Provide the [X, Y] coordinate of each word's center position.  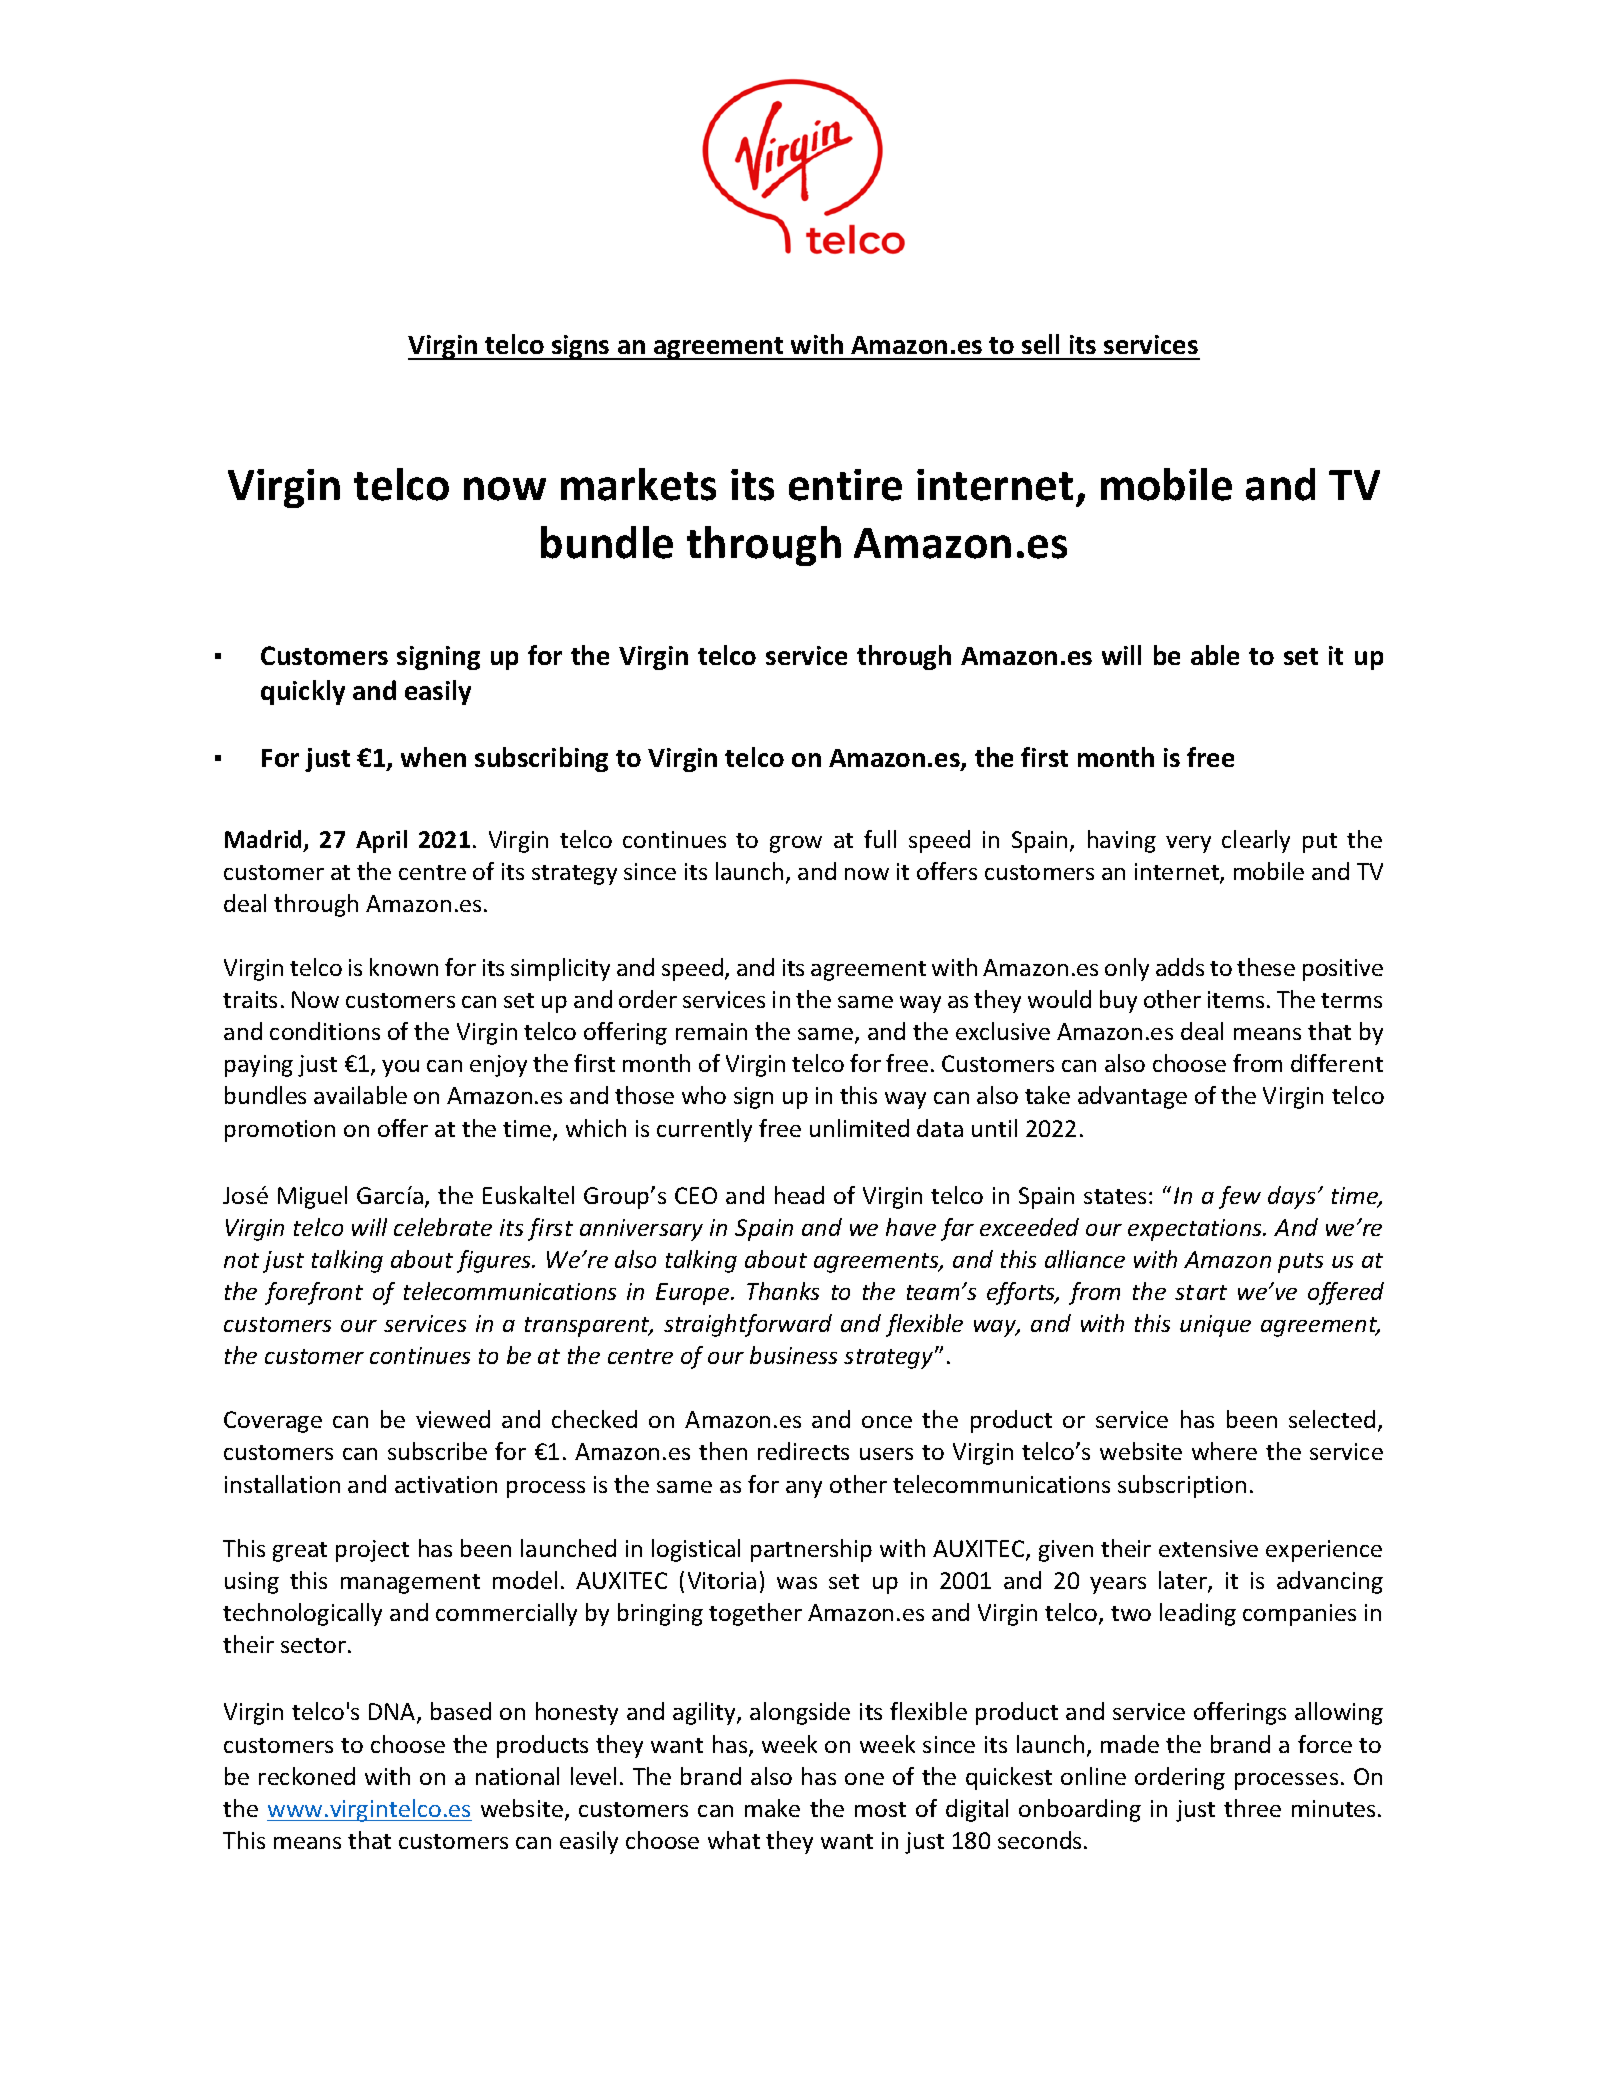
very [1188, 844]
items [1236, 999]
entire [845, 485]
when [433, 757]
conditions [325, 1031]
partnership [811, 1550]
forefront [314, 1293]
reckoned [307, 1776]
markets [638, 484]
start [1201, 1292]
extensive [1208, 1548]
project [372, 1551]
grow [796, 844]
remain [711, 1031]
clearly [1256, 841]
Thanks [783, 1291]
